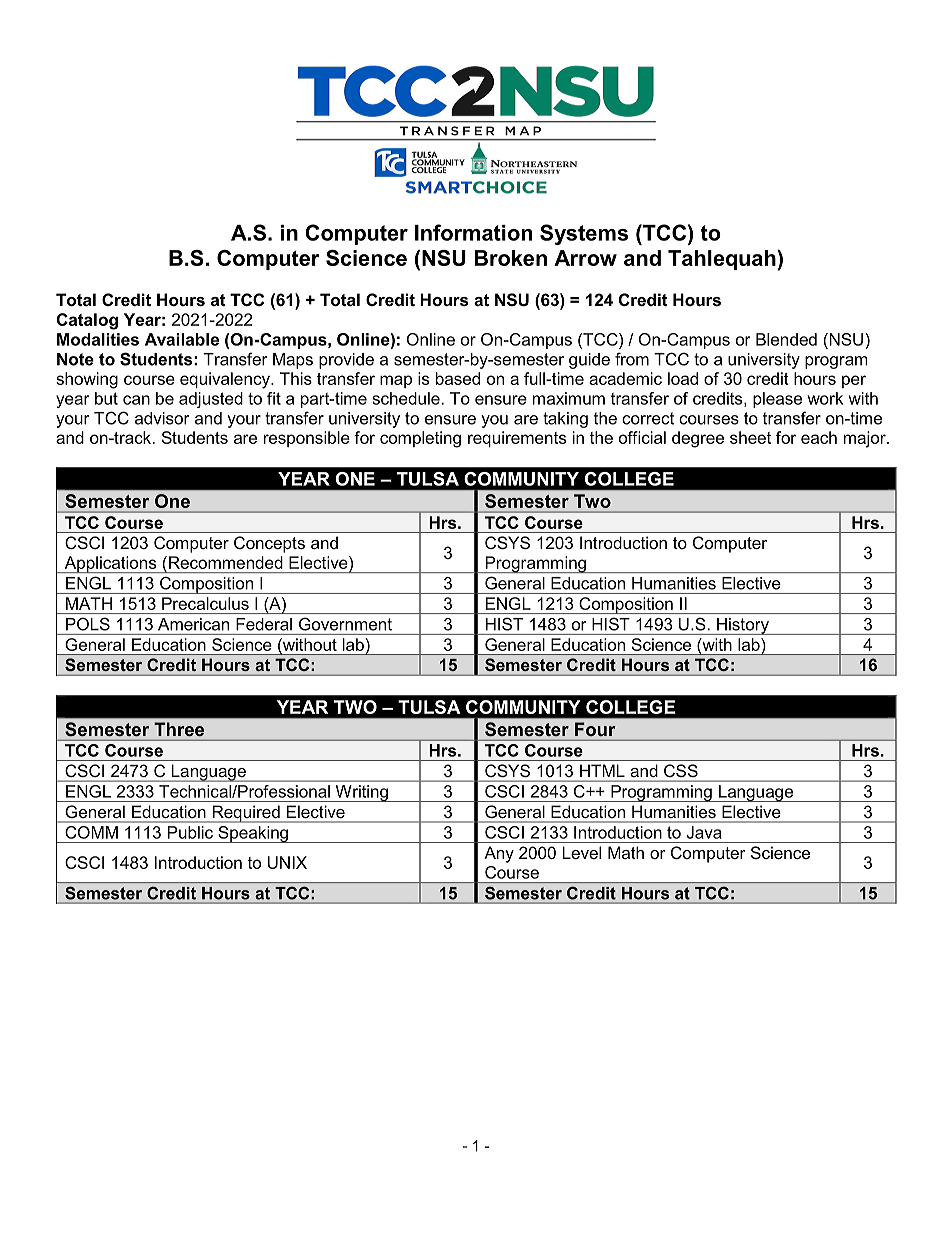 Image resolution: width=952 pixels, height=1233 pixels. I want to click on Public, so click(190, 832).
